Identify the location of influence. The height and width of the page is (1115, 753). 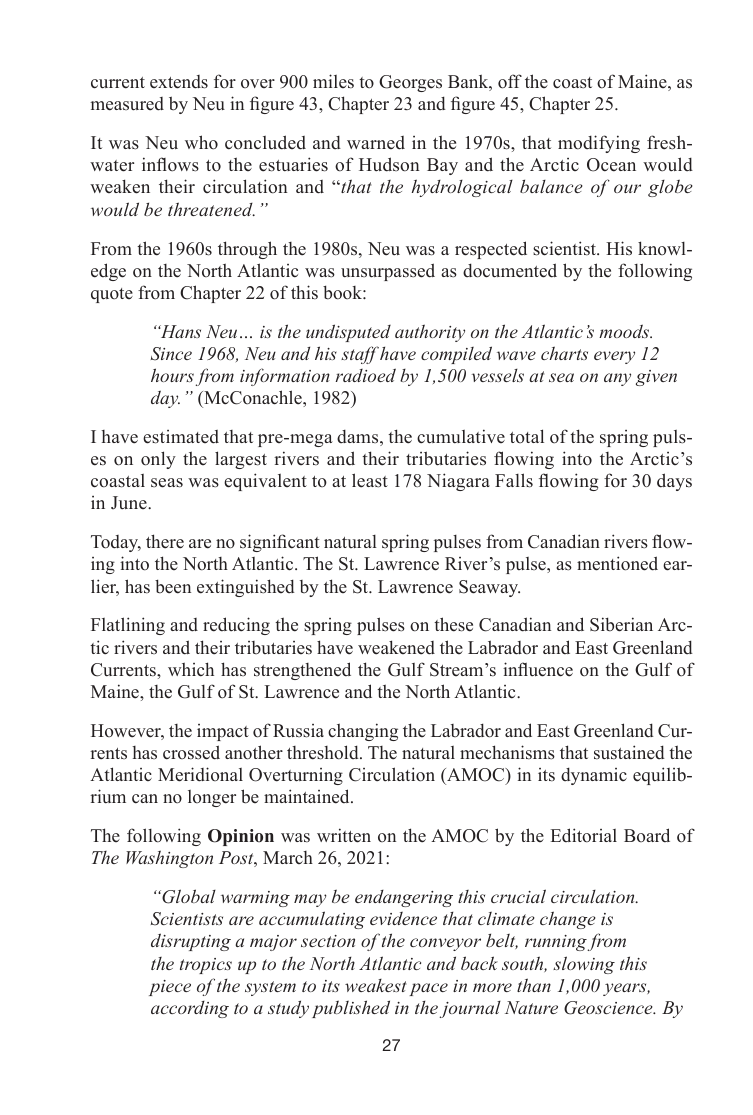
(538, 669).
